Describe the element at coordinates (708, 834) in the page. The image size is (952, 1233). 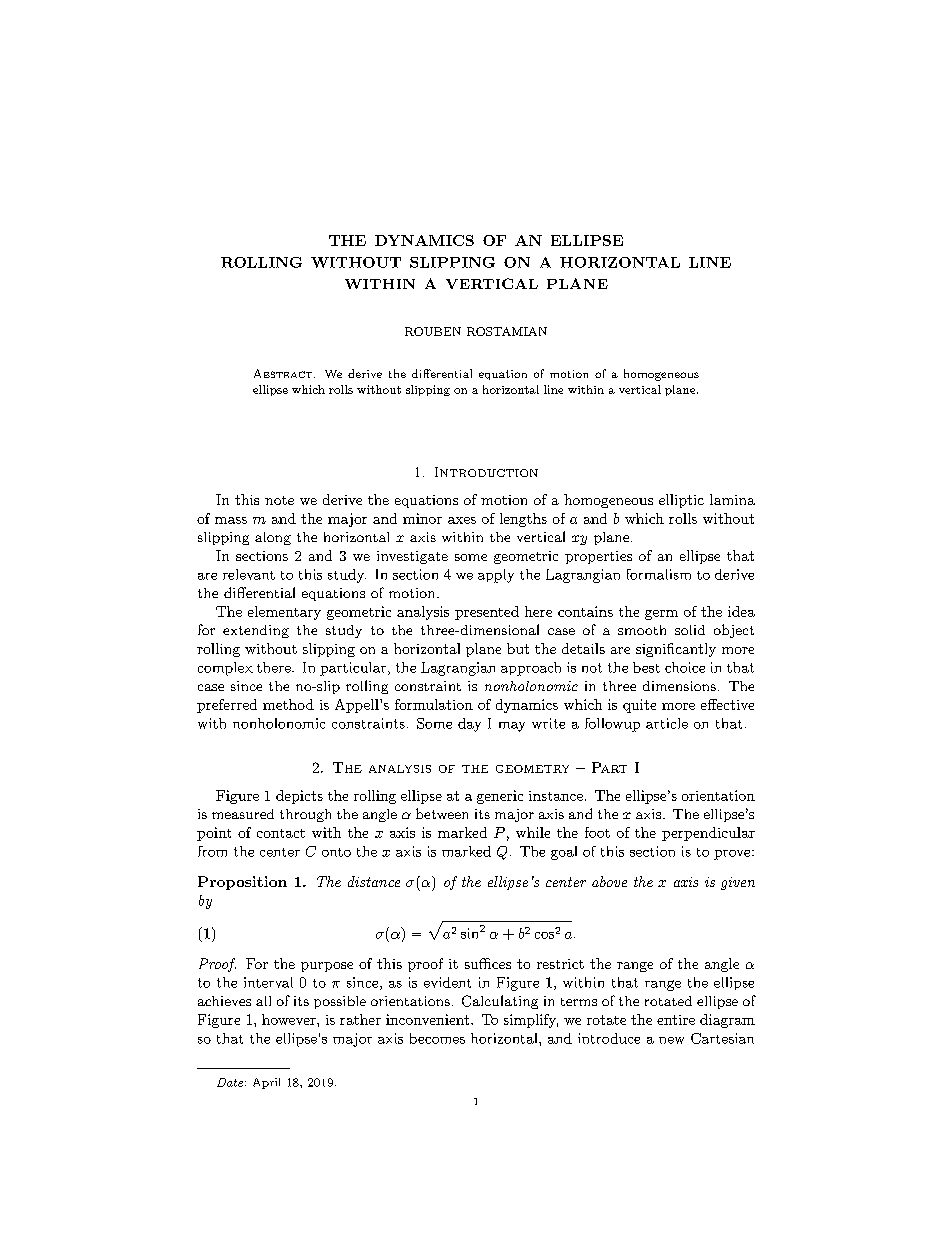
I see `perpendicular` at that location.
